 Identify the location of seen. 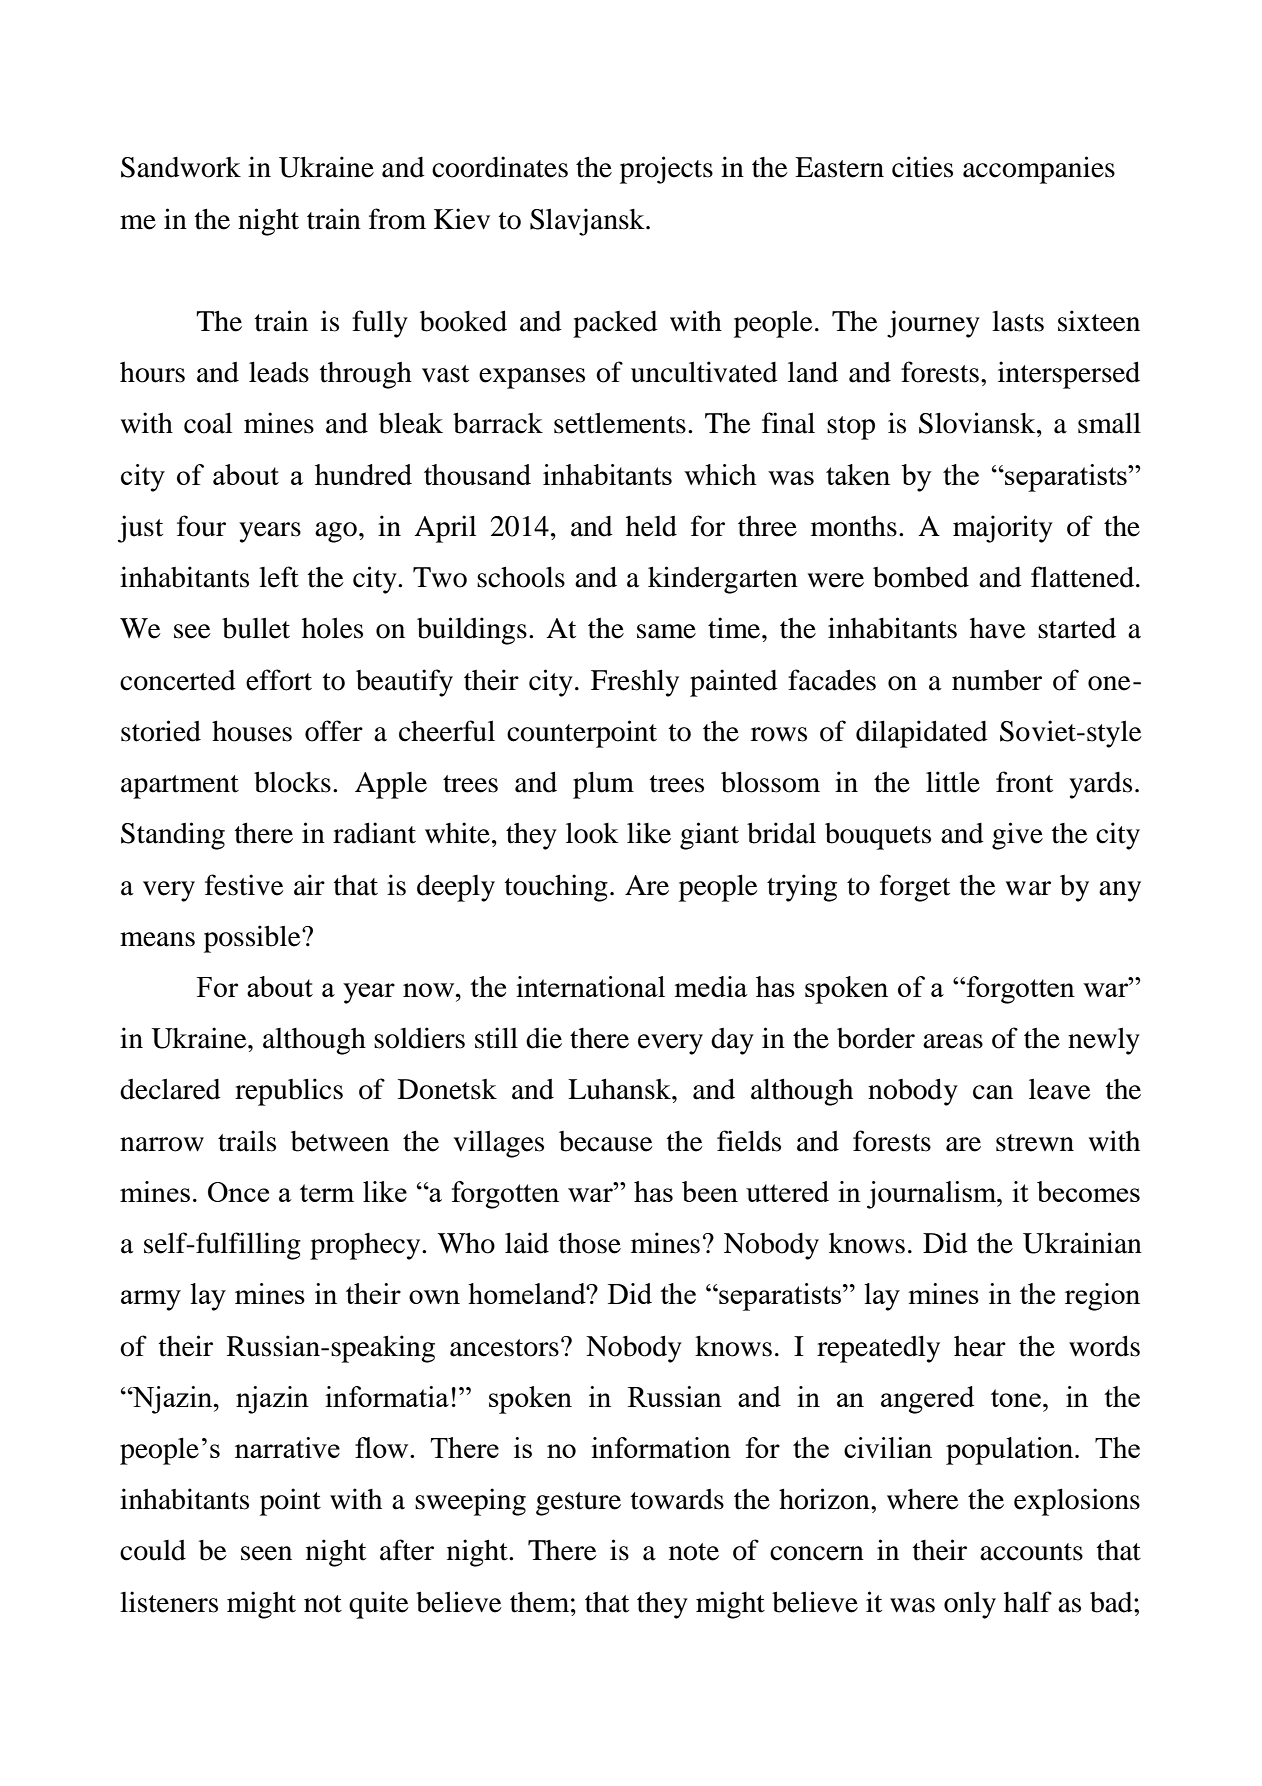
(266, 1553).
